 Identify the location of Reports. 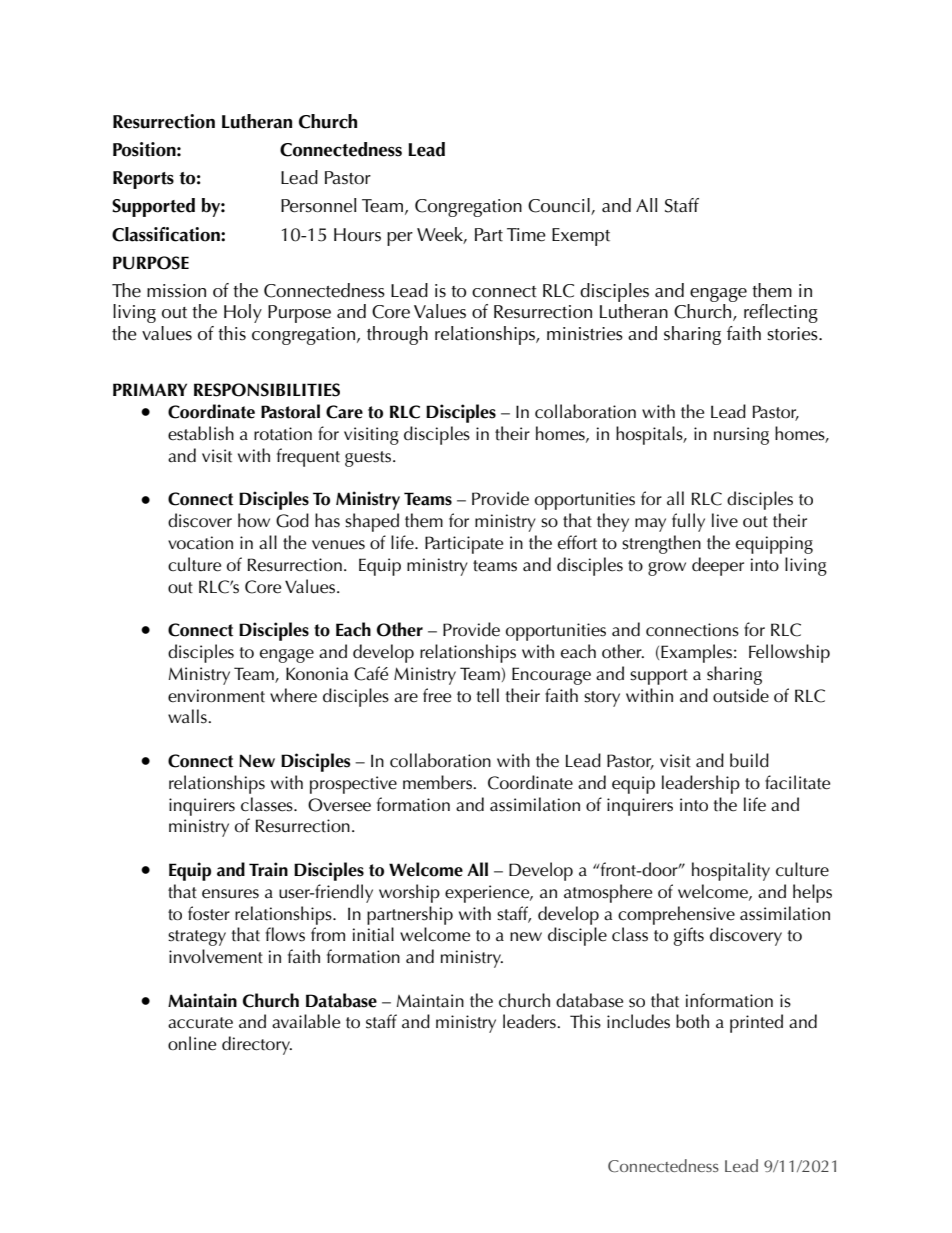
(143, 180).
